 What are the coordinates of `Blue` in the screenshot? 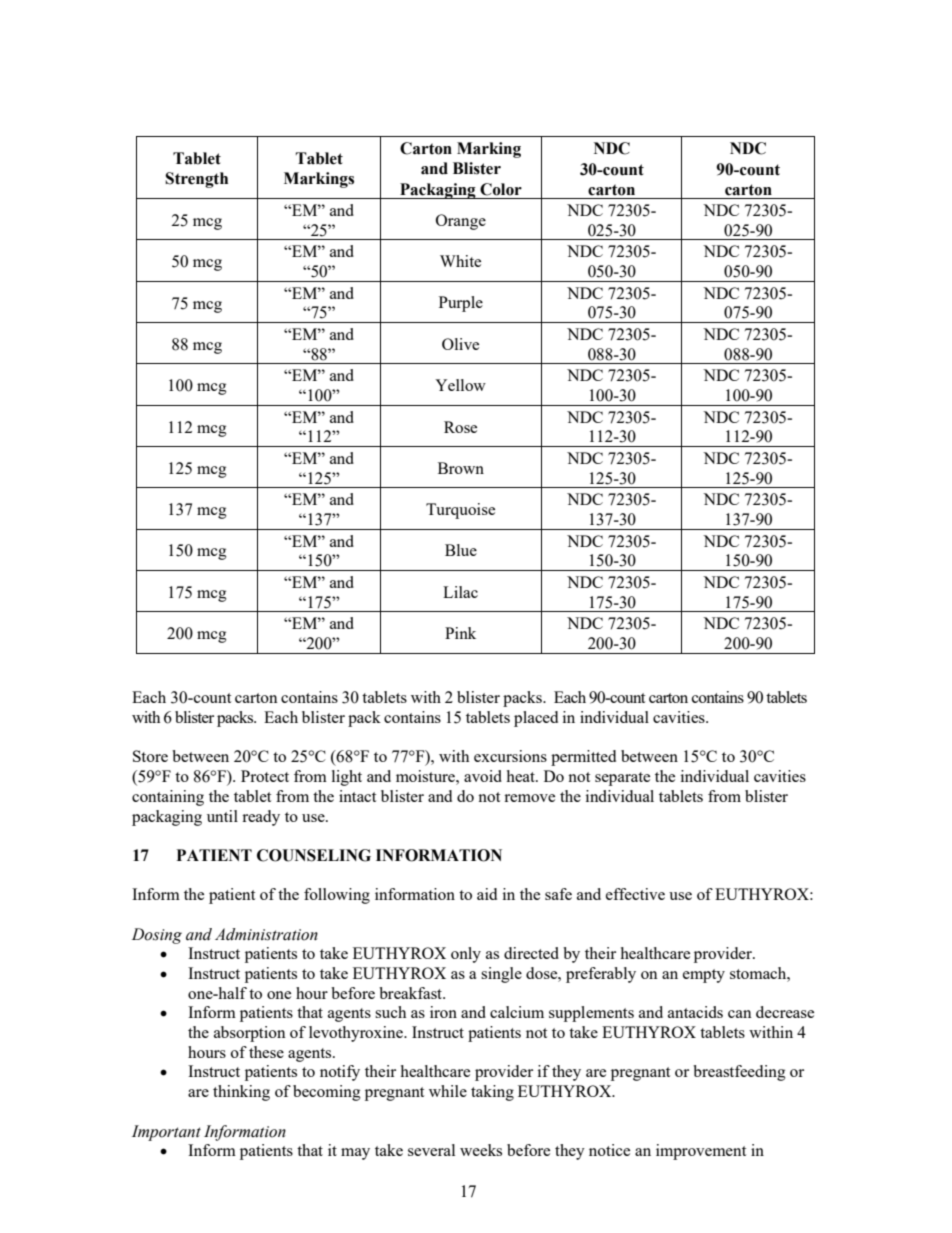 It's located at (461, 550).
